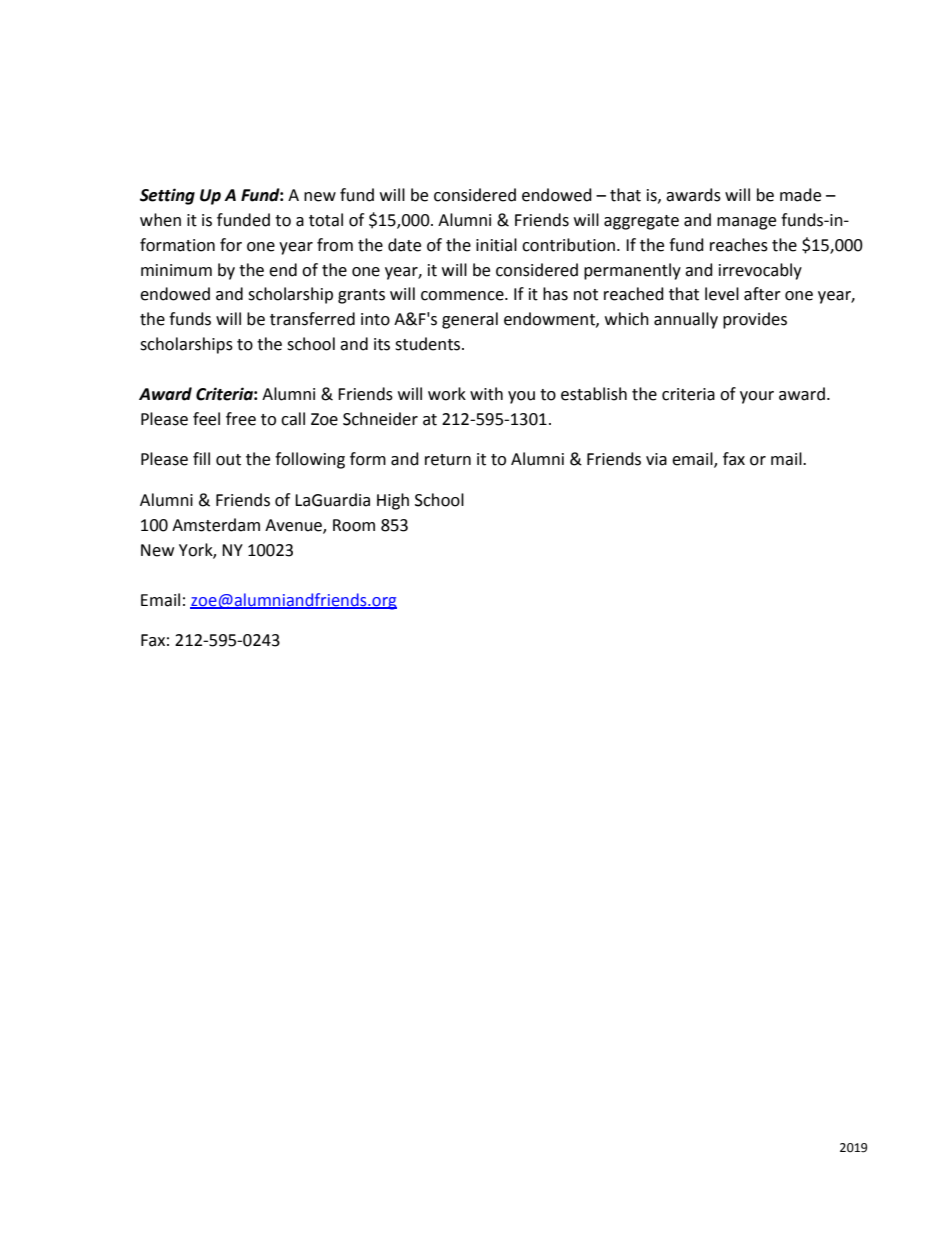 Image resolution: width=952 pixels, height=1233 pixels. I want to click on its, so click(382, 344).
